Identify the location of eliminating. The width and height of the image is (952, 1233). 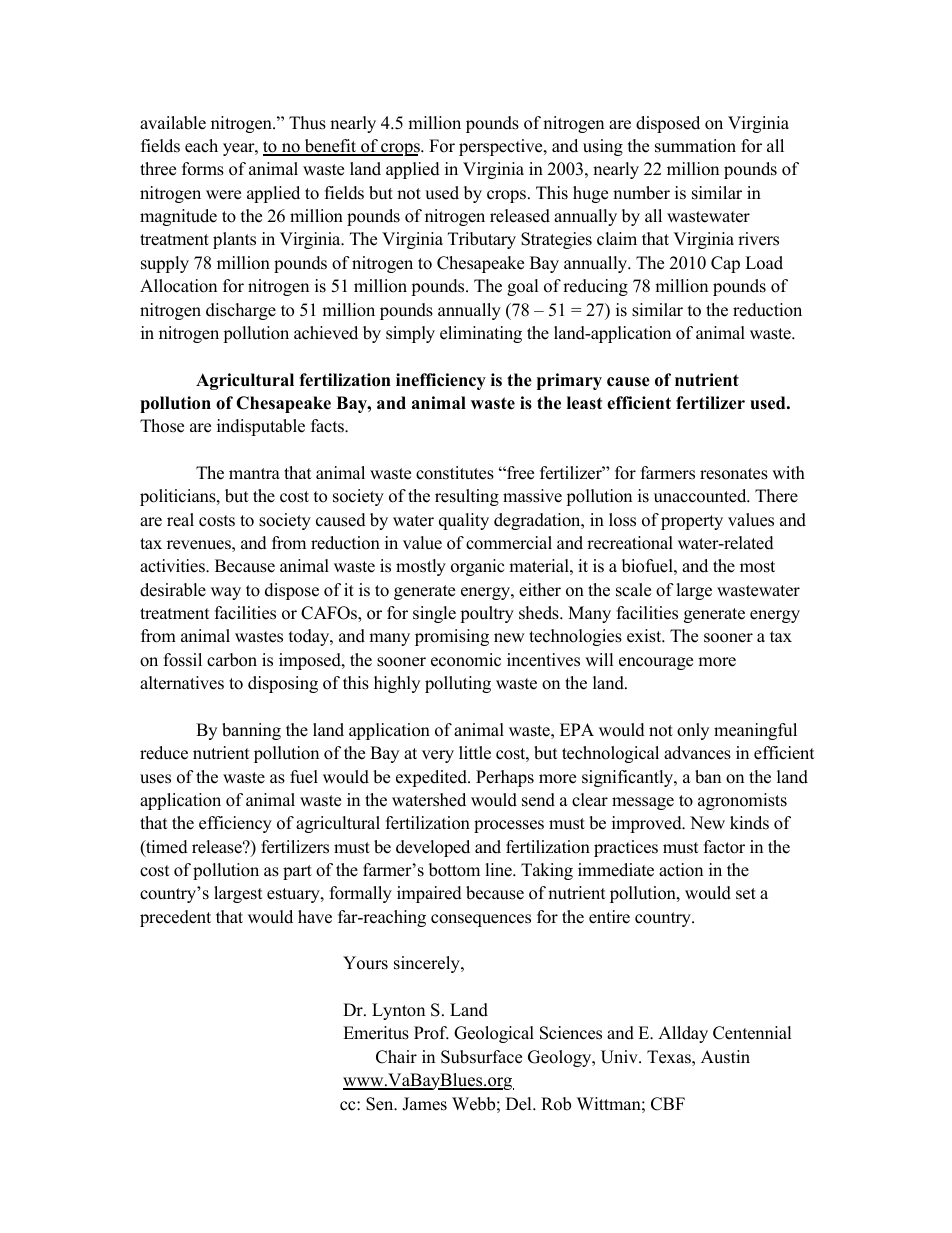
(481, 334).
